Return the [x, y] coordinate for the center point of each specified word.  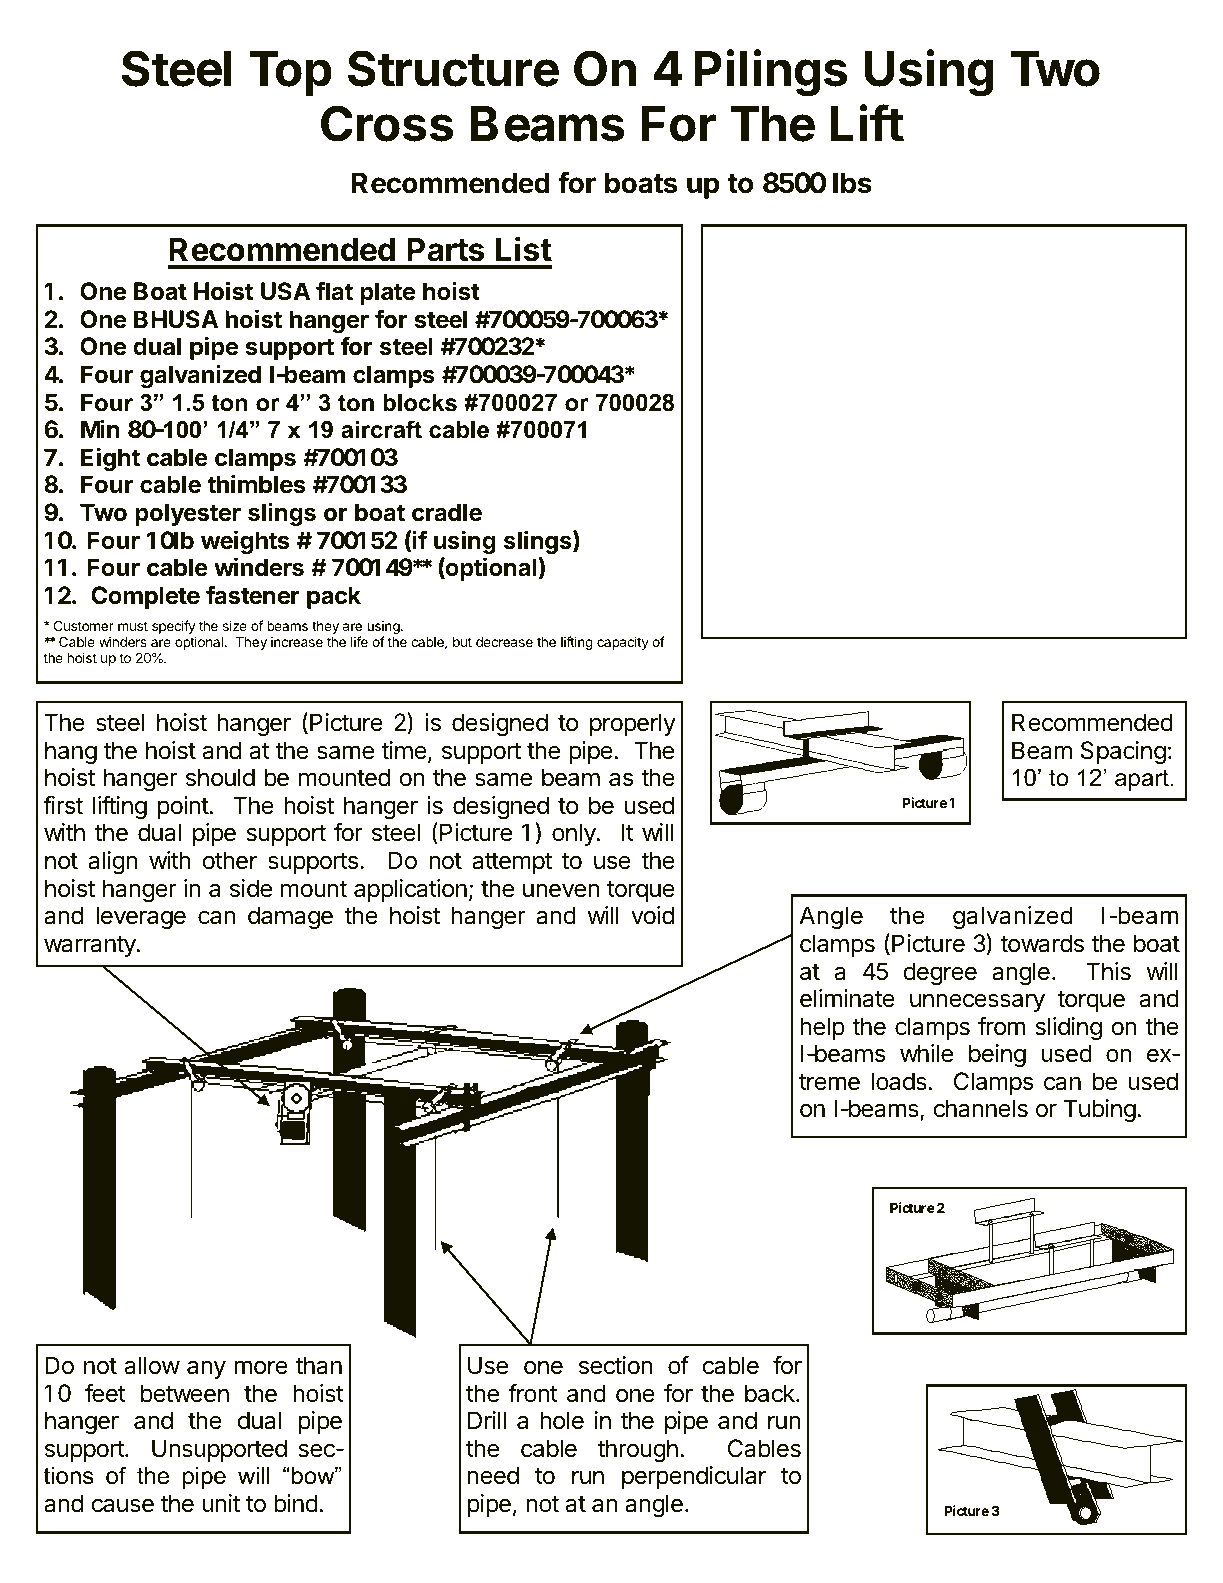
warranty [91, 946]
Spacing [1123, 752]
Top [290, 73]
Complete [145, 597]
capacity [623, 643]
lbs [852, 183]
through [638, 1450]
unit [221, 1503]
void [652, 915]
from [1001, 1026]
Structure [453, 68]
